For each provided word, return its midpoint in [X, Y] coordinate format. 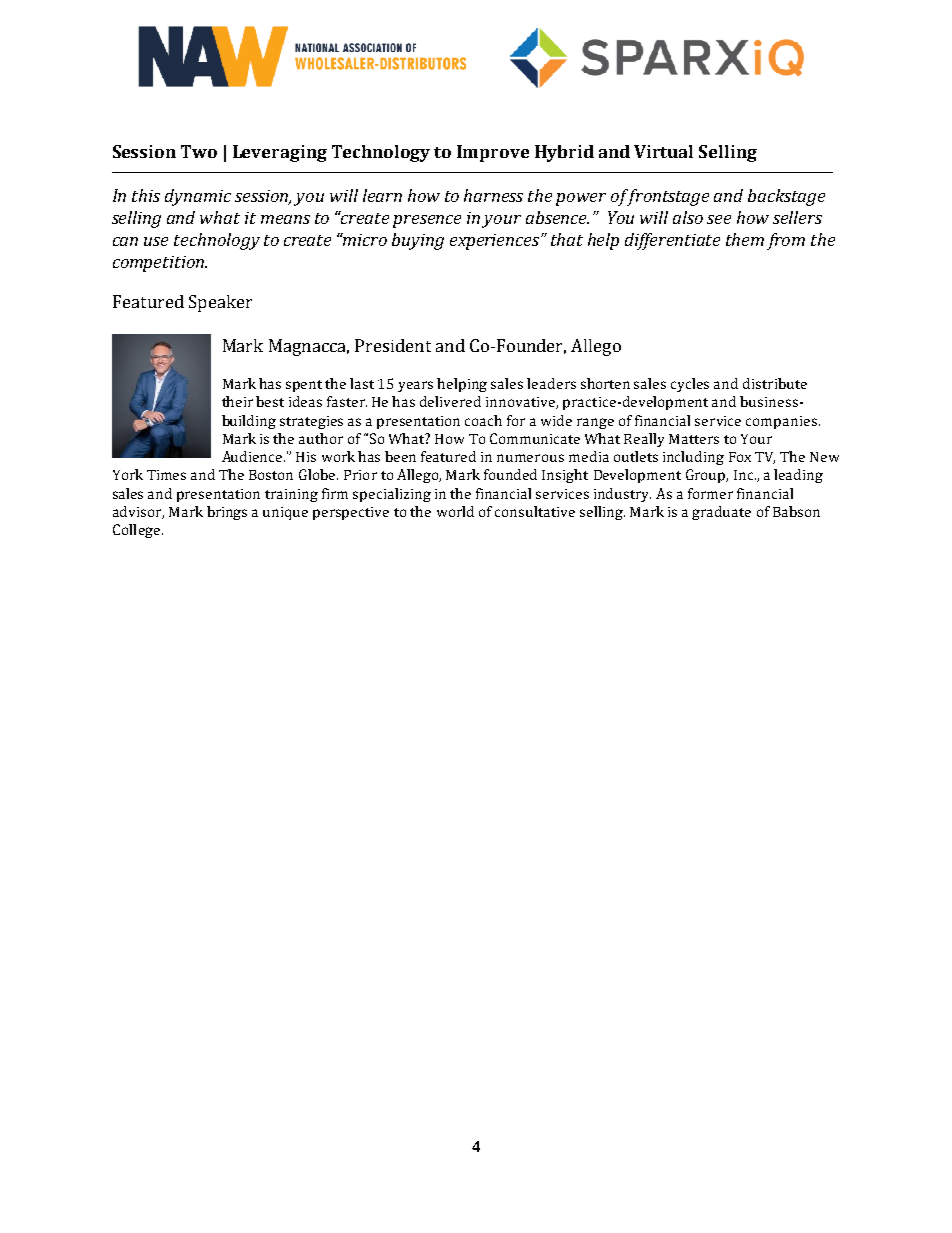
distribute [775, 383]
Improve [493, 153]
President [393, 345]
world [455, 511]
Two [199, 151]
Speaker [220, 303]
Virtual [663, 151]
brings [227, 513]
